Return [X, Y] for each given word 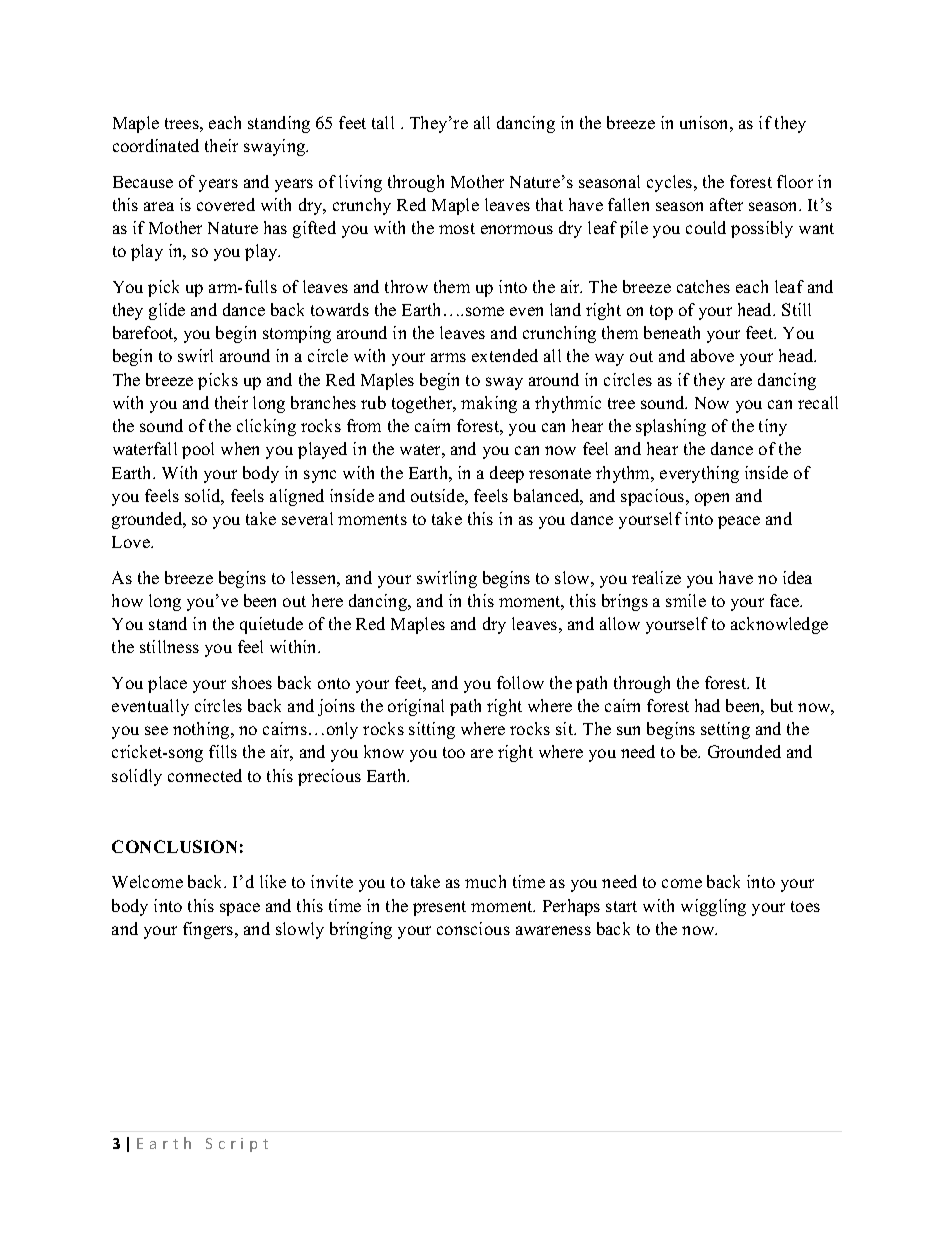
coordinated [156, 145]
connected [205, 775]
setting [725, 730]
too [454, 752]
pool [198, 450]
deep [507, 474]
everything [699, 474]
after [726, 204]
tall [383, 122]
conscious [473, 928]
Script [237, 1145]
